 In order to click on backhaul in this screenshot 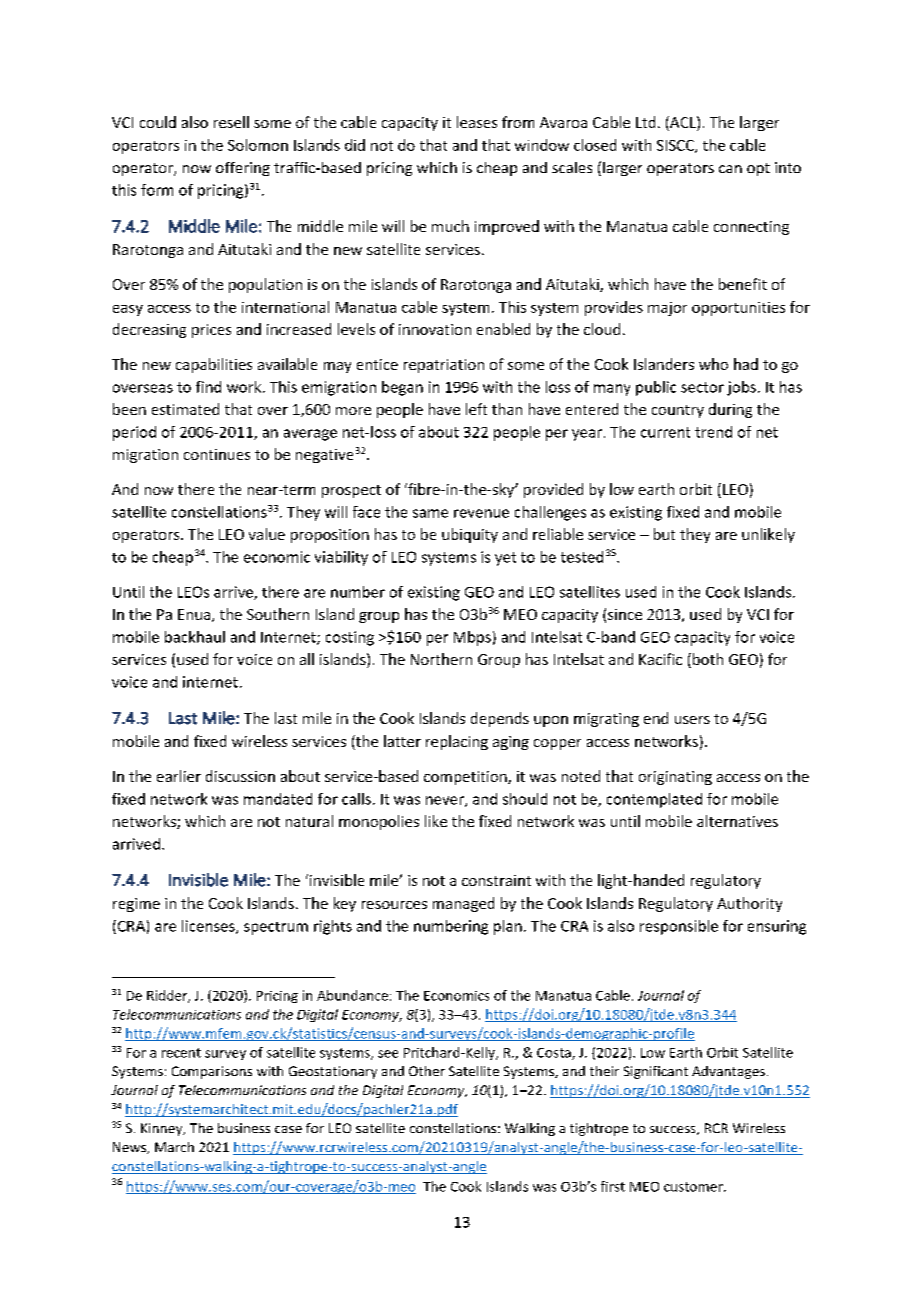, I will do `click(195, 637)`.
